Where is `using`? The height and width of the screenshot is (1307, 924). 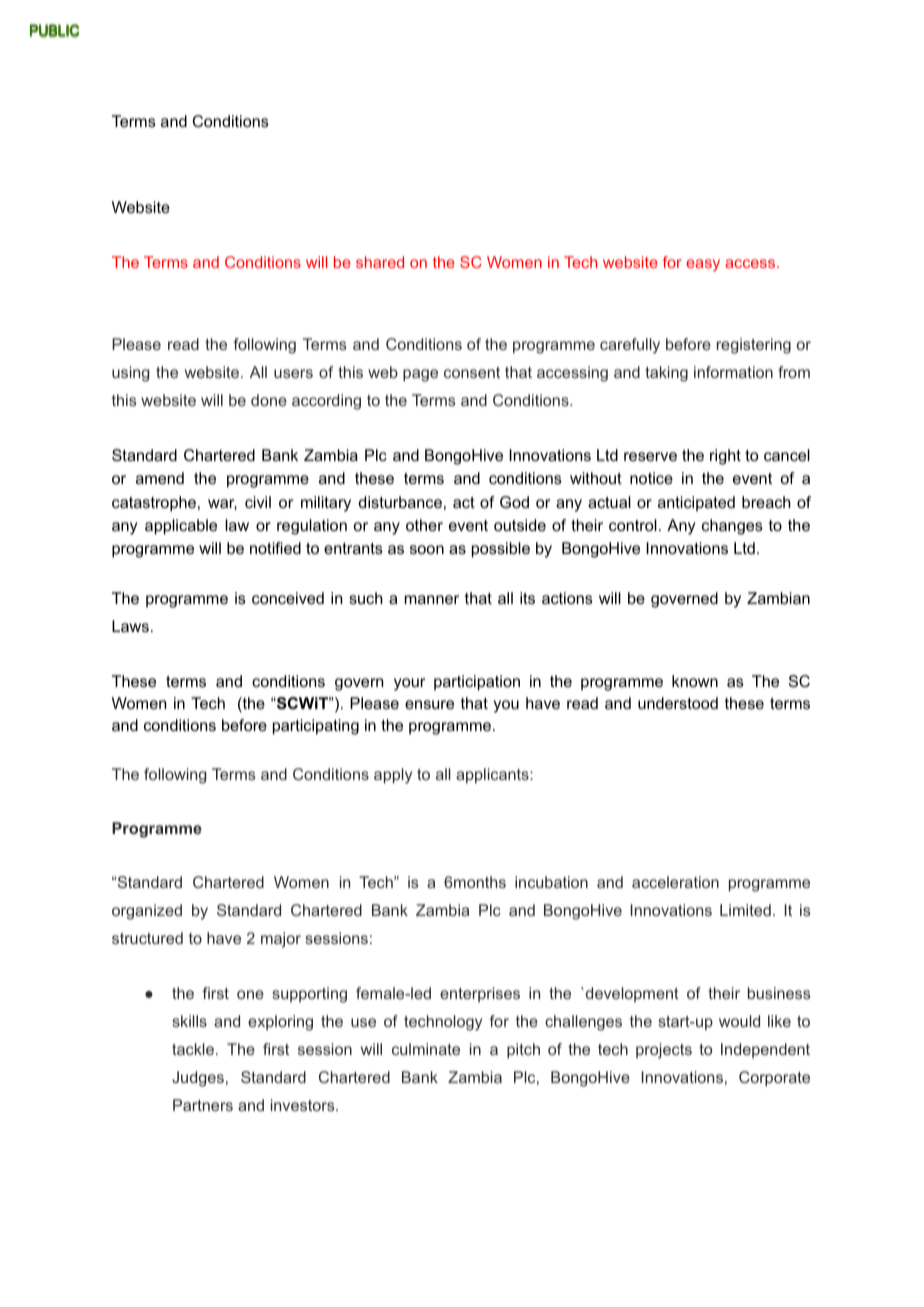 using is located at coordinates (130, 374).
